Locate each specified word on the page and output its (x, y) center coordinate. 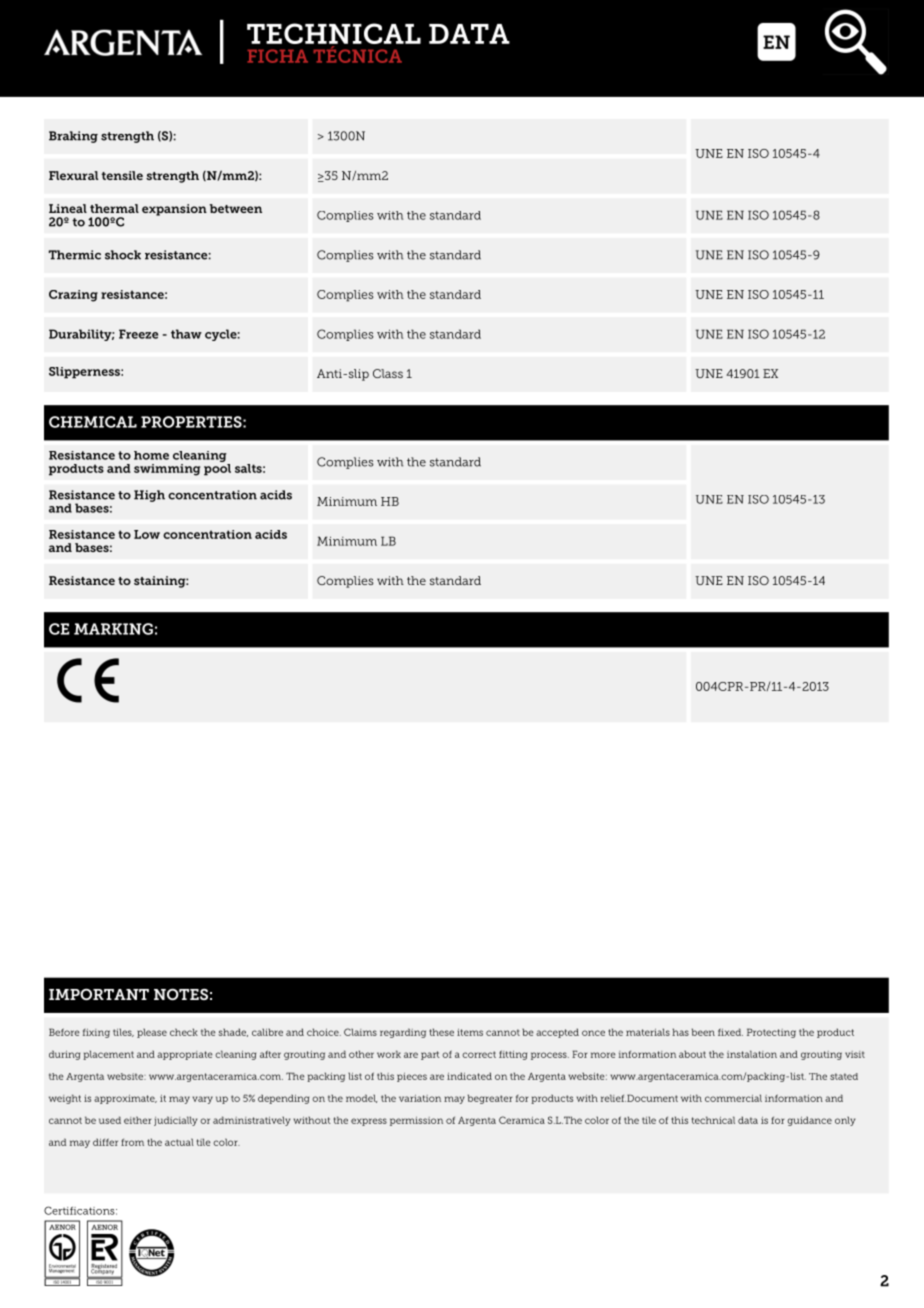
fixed (730, 1032)
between (236, 208)
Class (388, 373)
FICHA (277, 56)
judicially (175, 1121)
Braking (73, 137)
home (151, 455)
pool (217, 468)
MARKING (113, 629)
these (441, 1032)
